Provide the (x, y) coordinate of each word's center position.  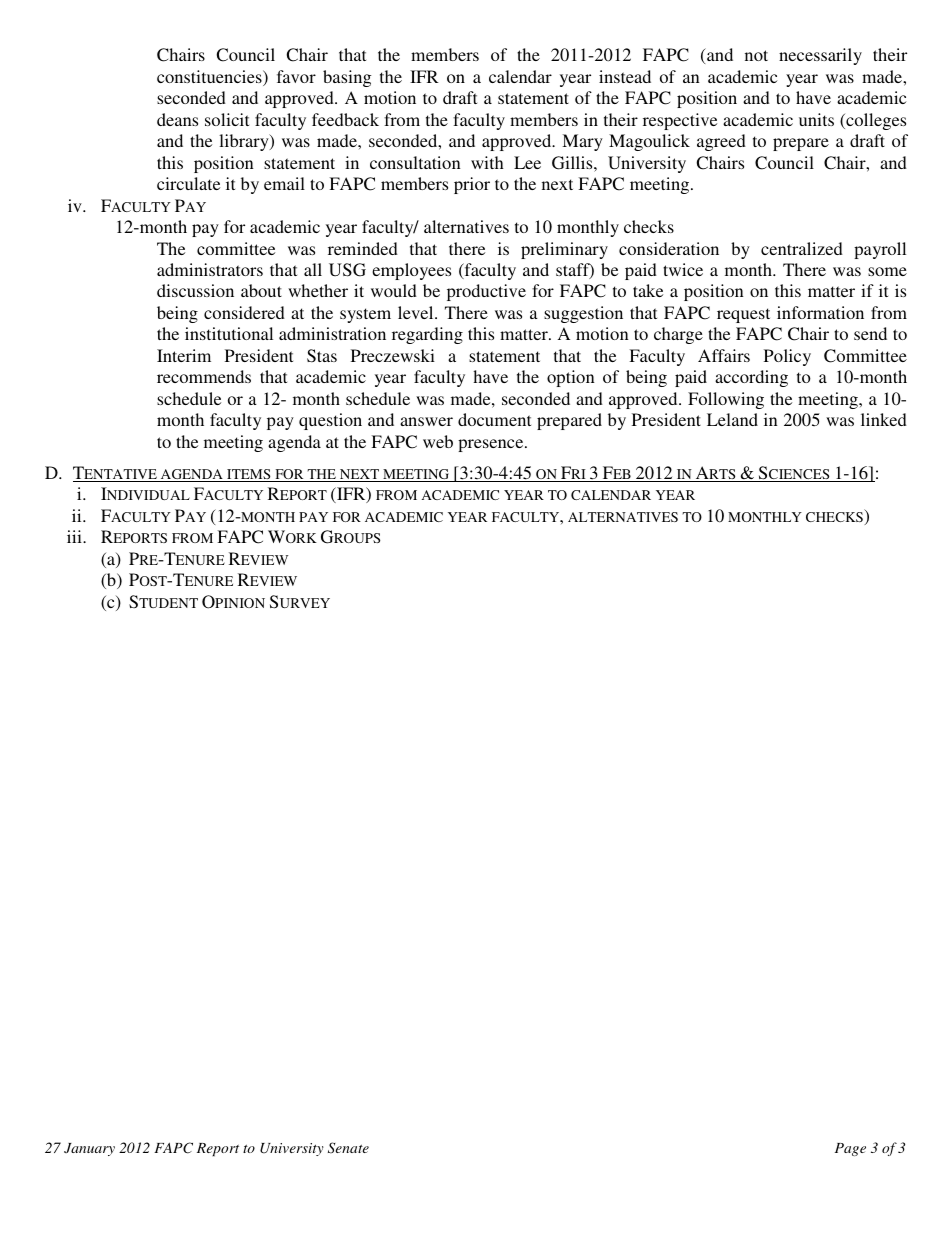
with (487, 162)
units (816, 119)
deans (177, 119)
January (89, 1149)
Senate (348, 1148)
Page (850, 1149)
